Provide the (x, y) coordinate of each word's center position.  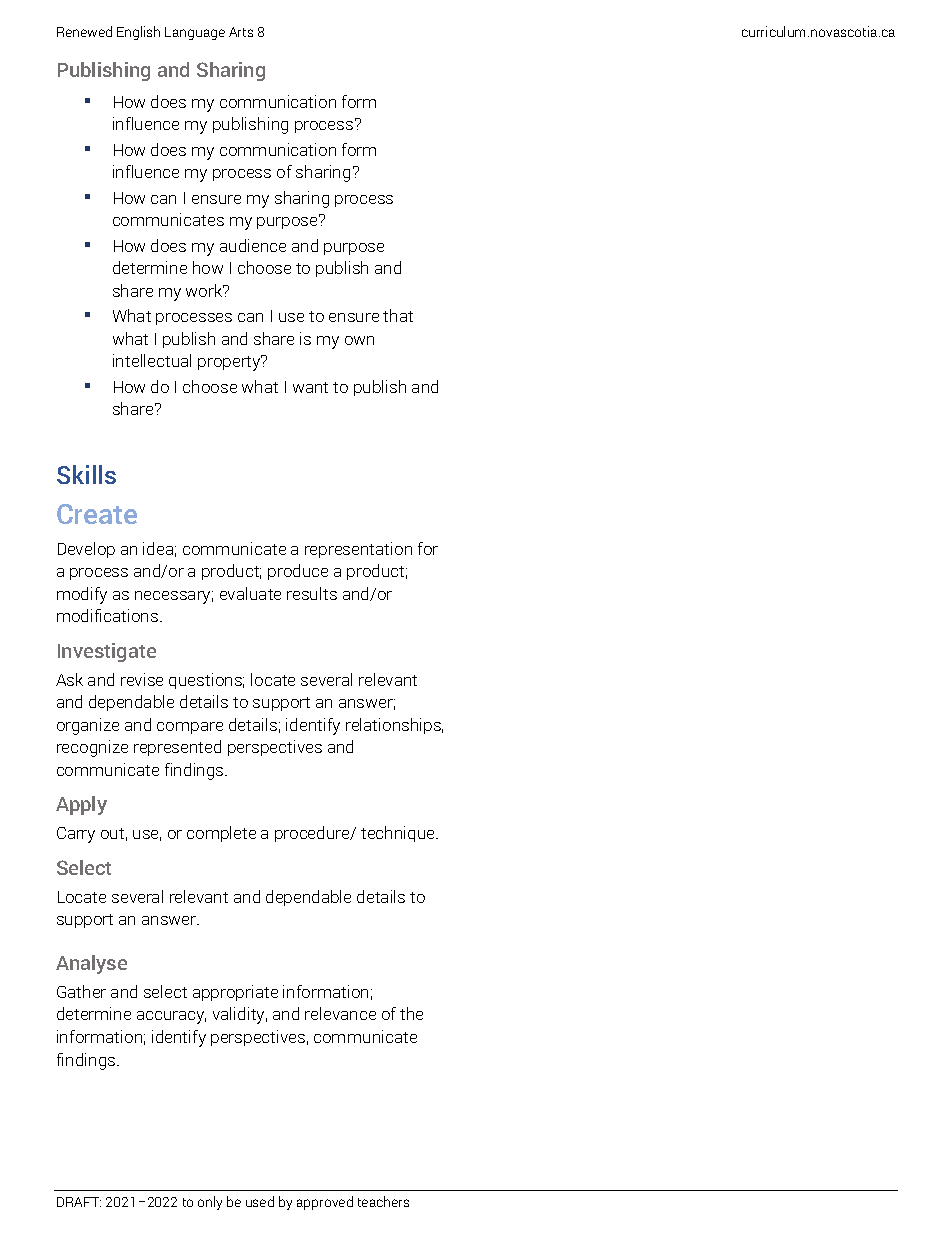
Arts (241, 32)
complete (221, 834)
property (230, 363)
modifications (109, 615)
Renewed (84, 31)
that (398, 315)
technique (399, 834)
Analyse (91, 964)
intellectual (152, 360)
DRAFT (79, 1202)
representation (358, 550)
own (359, 340)
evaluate (250, 593)
